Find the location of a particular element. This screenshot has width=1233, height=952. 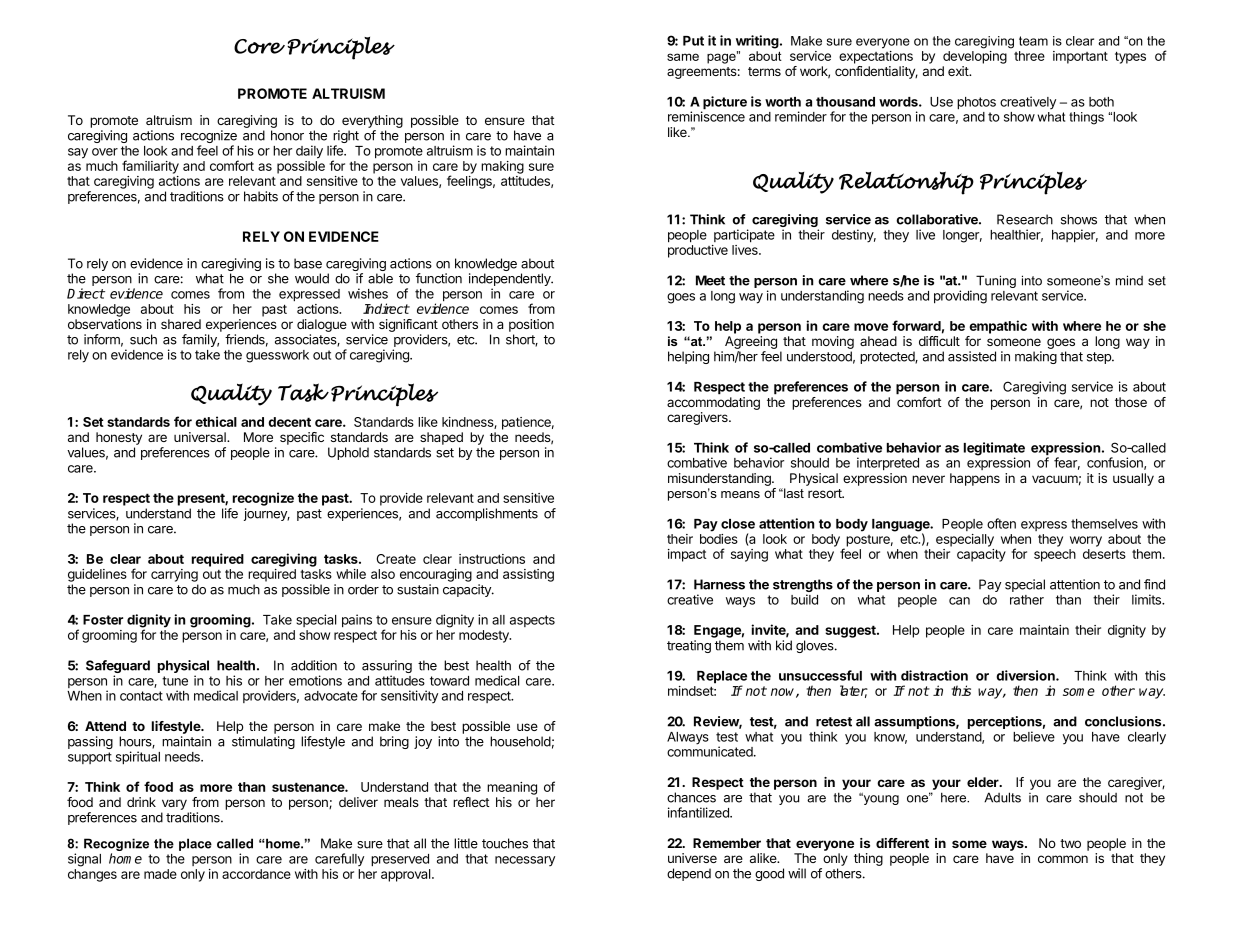

honor is located at coordinates (287, 135).
